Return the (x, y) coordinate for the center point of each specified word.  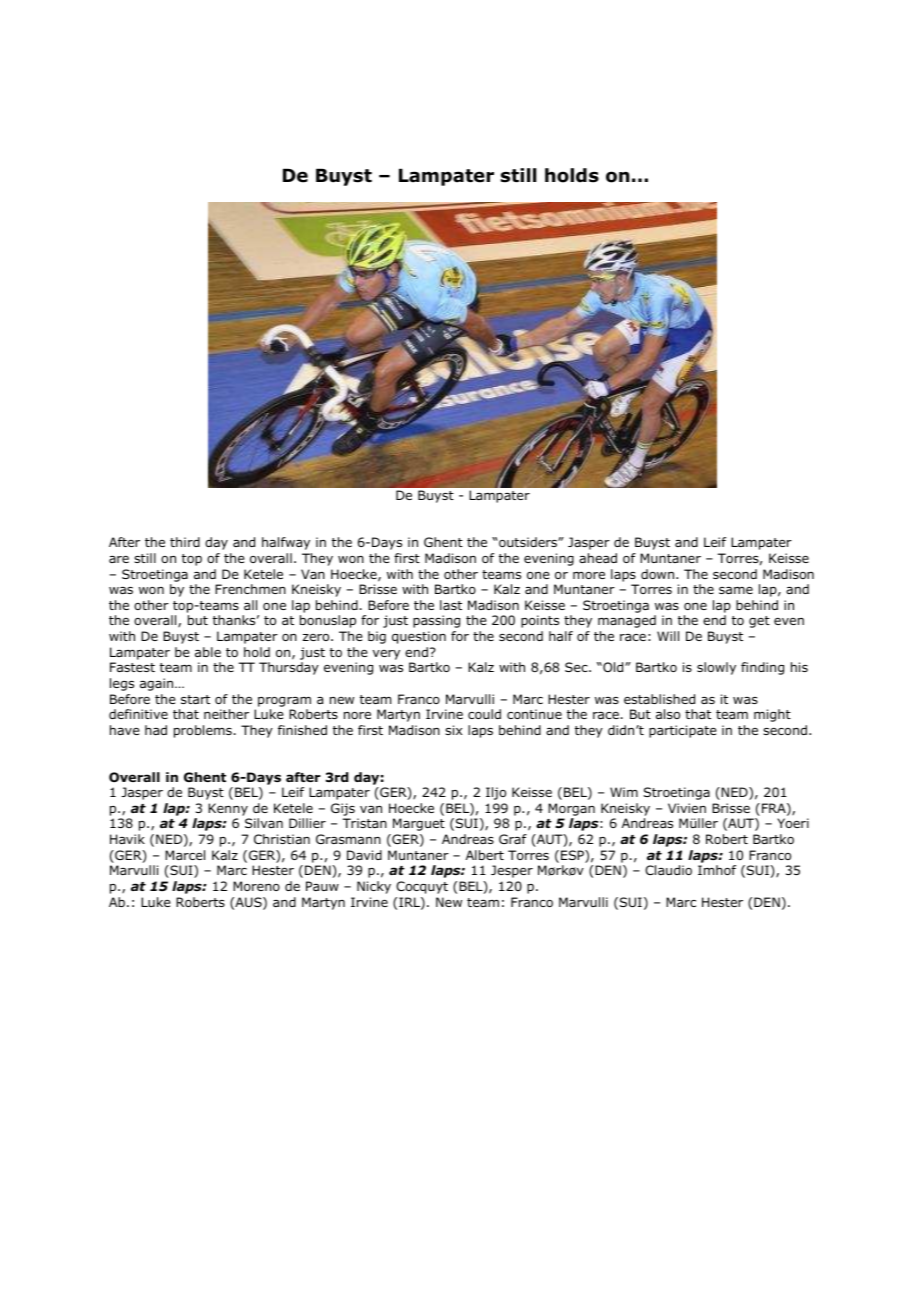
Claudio (668, 870)
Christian (282, 839)
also (668, 714)
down (659, 574)
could (484, 714)
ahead (598, 558)
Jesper (512, 871)
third (185, 542)
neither (226, 714)
